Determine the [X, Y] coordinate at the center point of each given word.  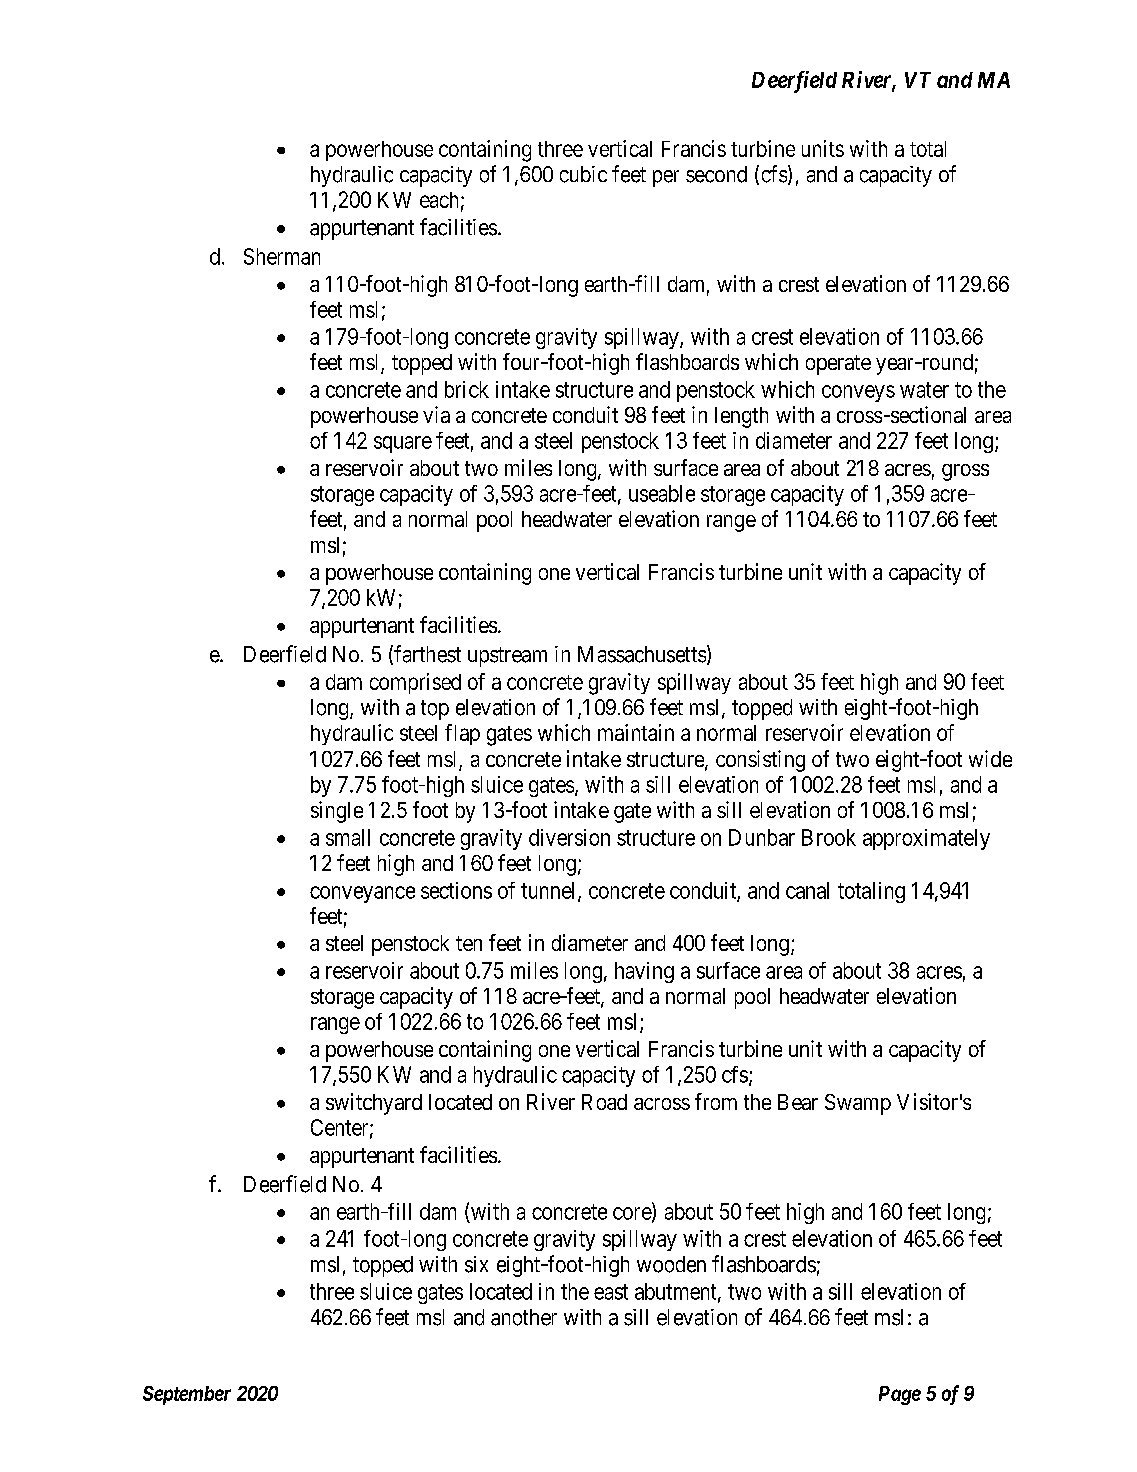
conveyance [362, 894]
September [187, 1395]
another [524, 1317]
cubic [583, 174]
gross [965, 472]
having [644, 972]
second [716, 174]
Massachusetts [642, 654]
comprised [415, 683]
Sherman [282, 256]
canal [807, 890]
